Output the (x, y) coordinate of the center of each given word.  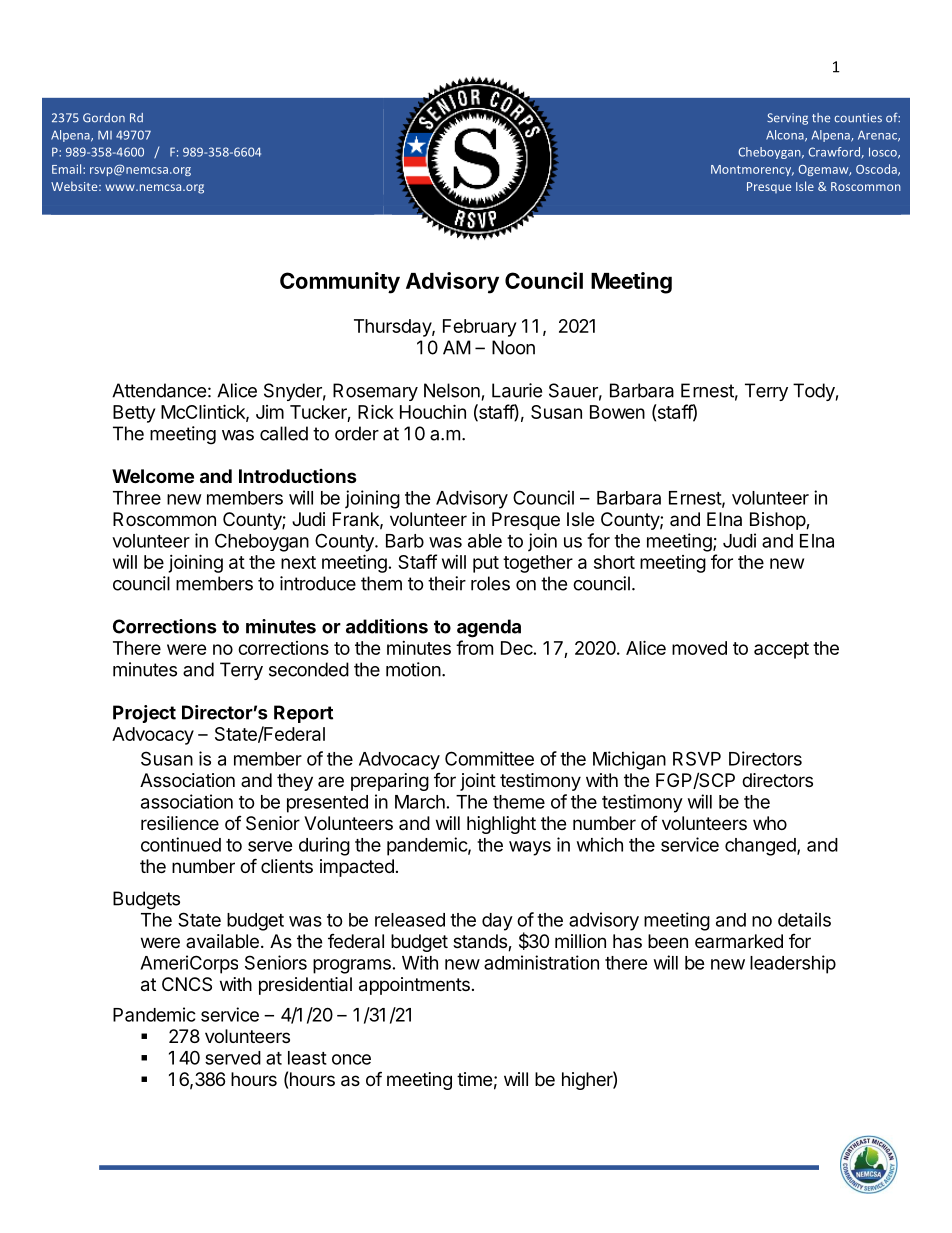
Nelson (452, 390)
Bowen (617, 412)
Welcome (153, 476)
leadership (793, 964)
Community (340, 283)
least (307, 1058)
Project (144, 714)
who (770, 823)
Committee (489, 758)
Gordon (104, 118)
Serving (787, 119)
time (474, 1079)
